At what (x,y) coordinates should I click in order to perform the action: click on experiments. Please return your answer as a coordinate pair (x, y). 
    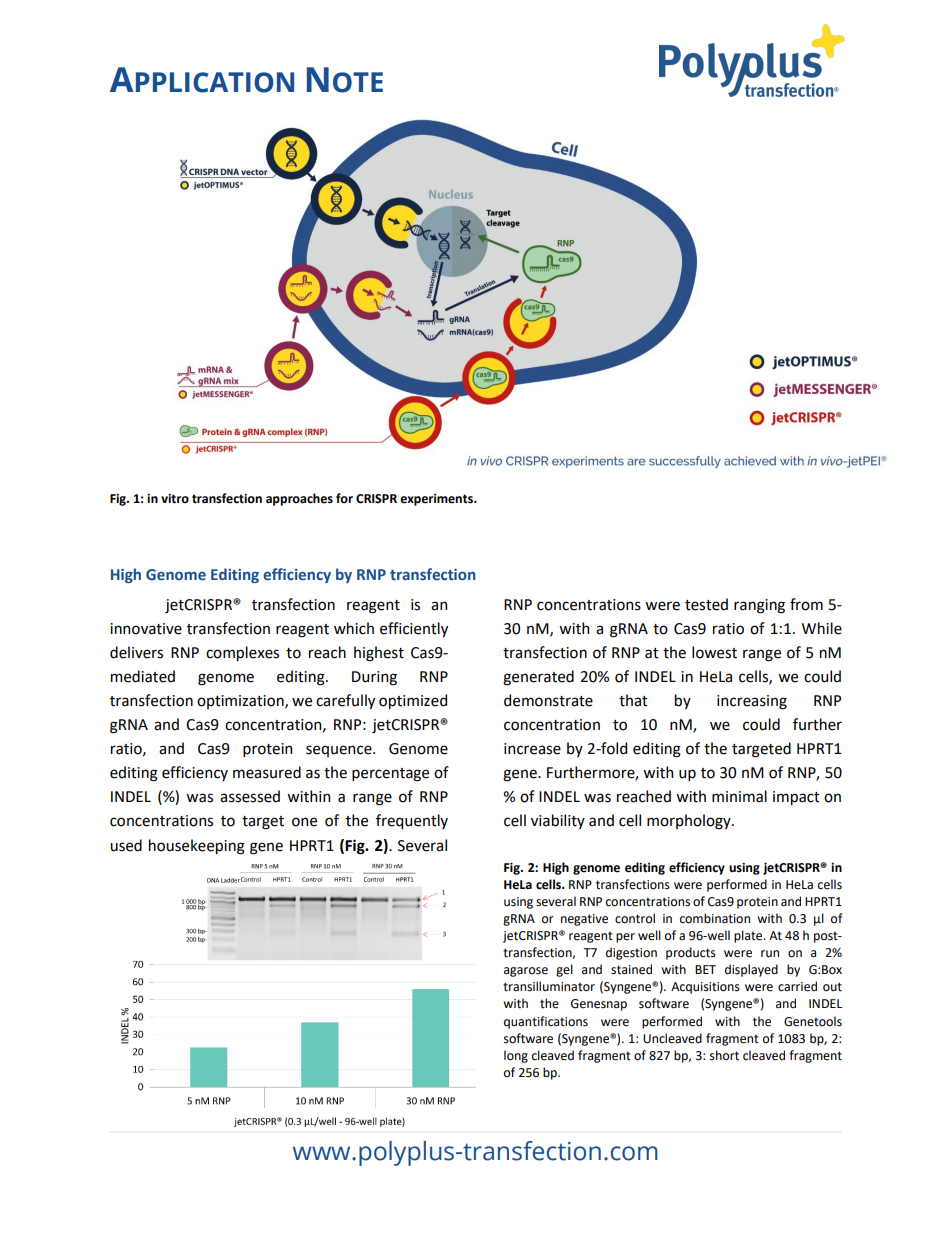
    Looking at the image, I should click on (437, 500).
